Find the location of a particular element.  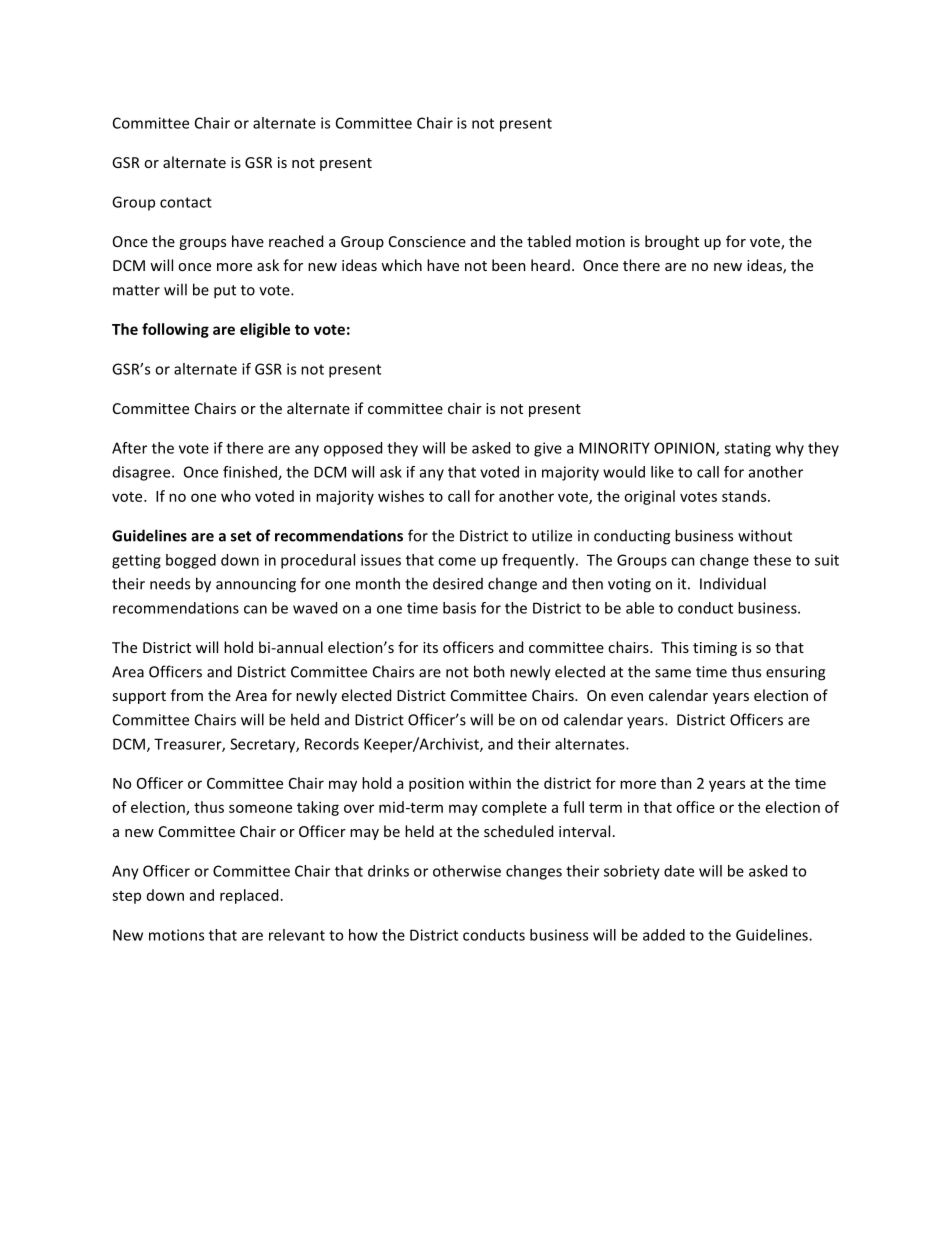

Conscience is located at coordinates (427, 241).
